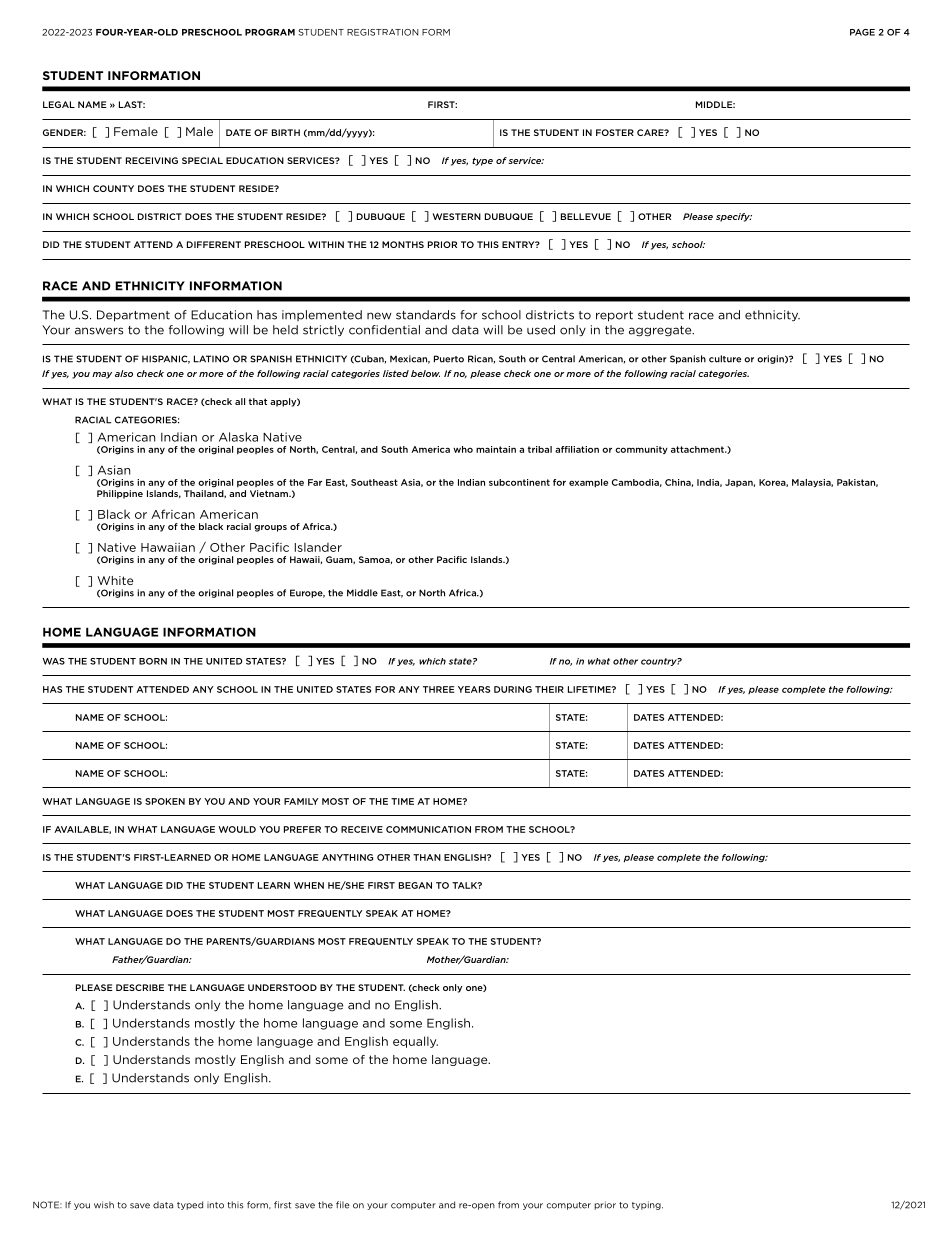 The width and height of the document is (952, 1233). Describe the element at coordinates (862, 32) in the document. I see `PAGE` at that location.
